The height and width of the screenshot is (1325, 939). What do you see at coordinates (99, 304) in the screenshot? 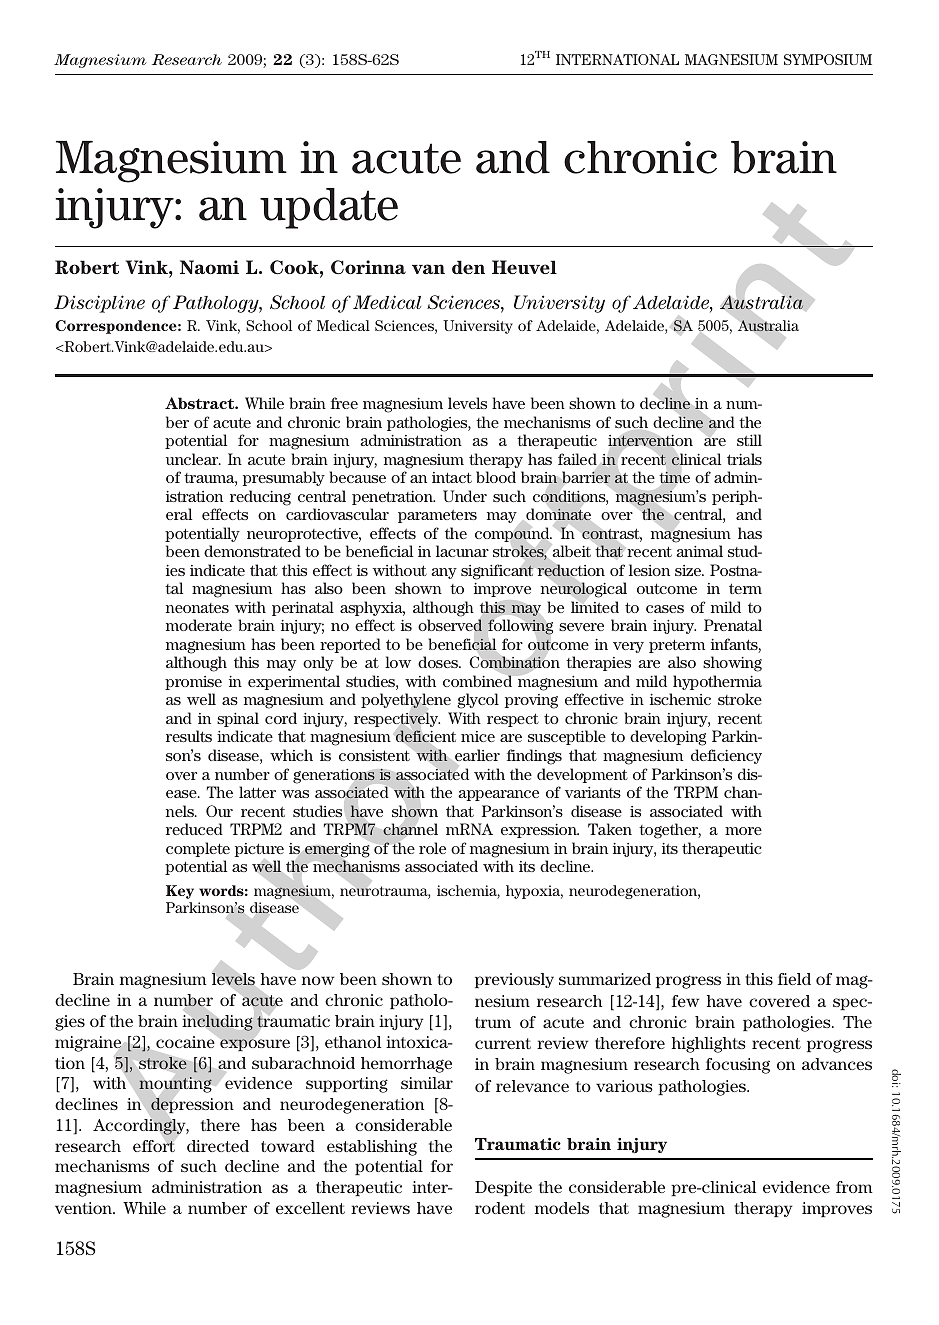
I see `Discipline` at bounding box center [99, 304].
